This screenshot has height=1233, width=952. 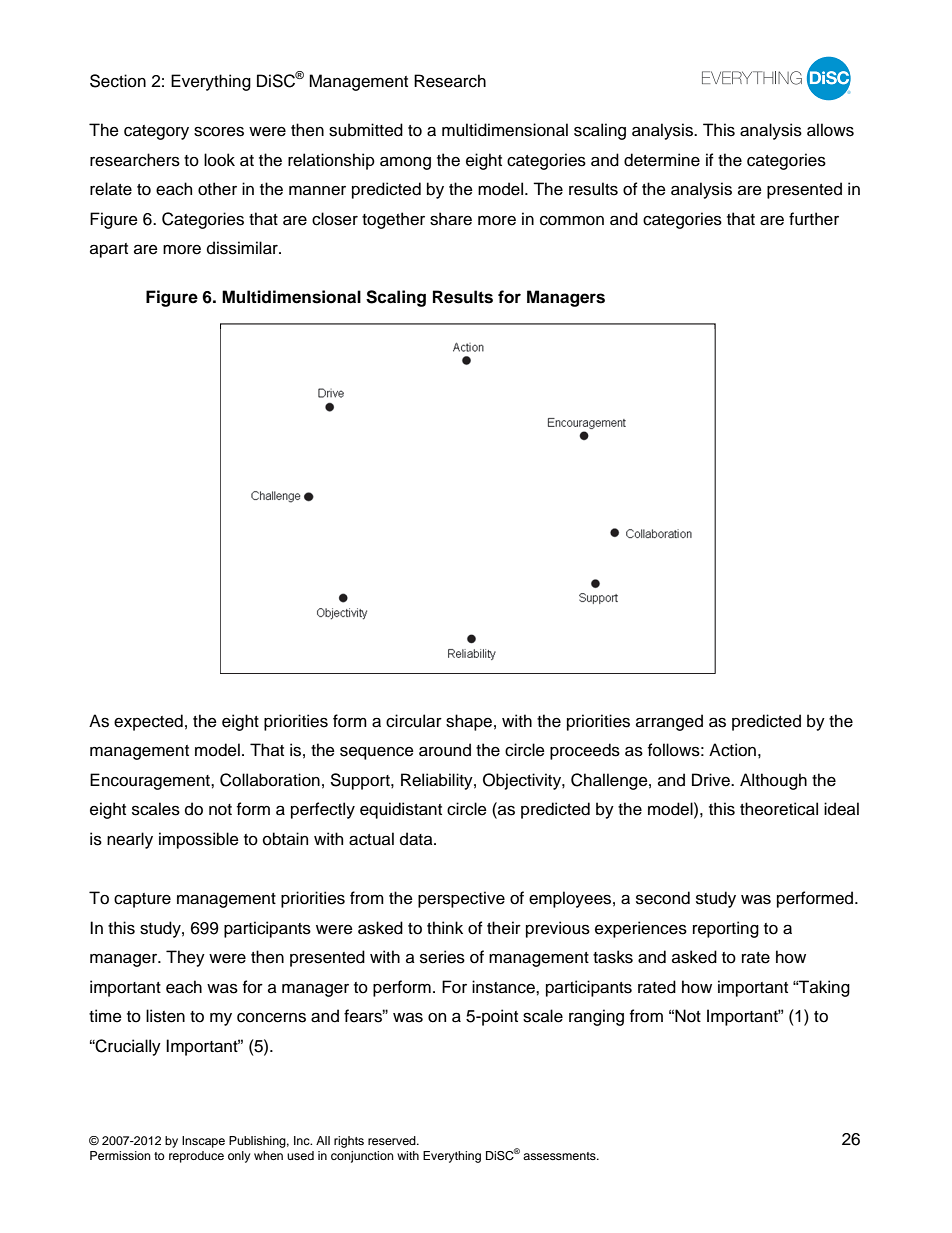 What do you see at coordinates (405, 163) in the screenshot?
I see `among` at bounding box center [405, 163].
